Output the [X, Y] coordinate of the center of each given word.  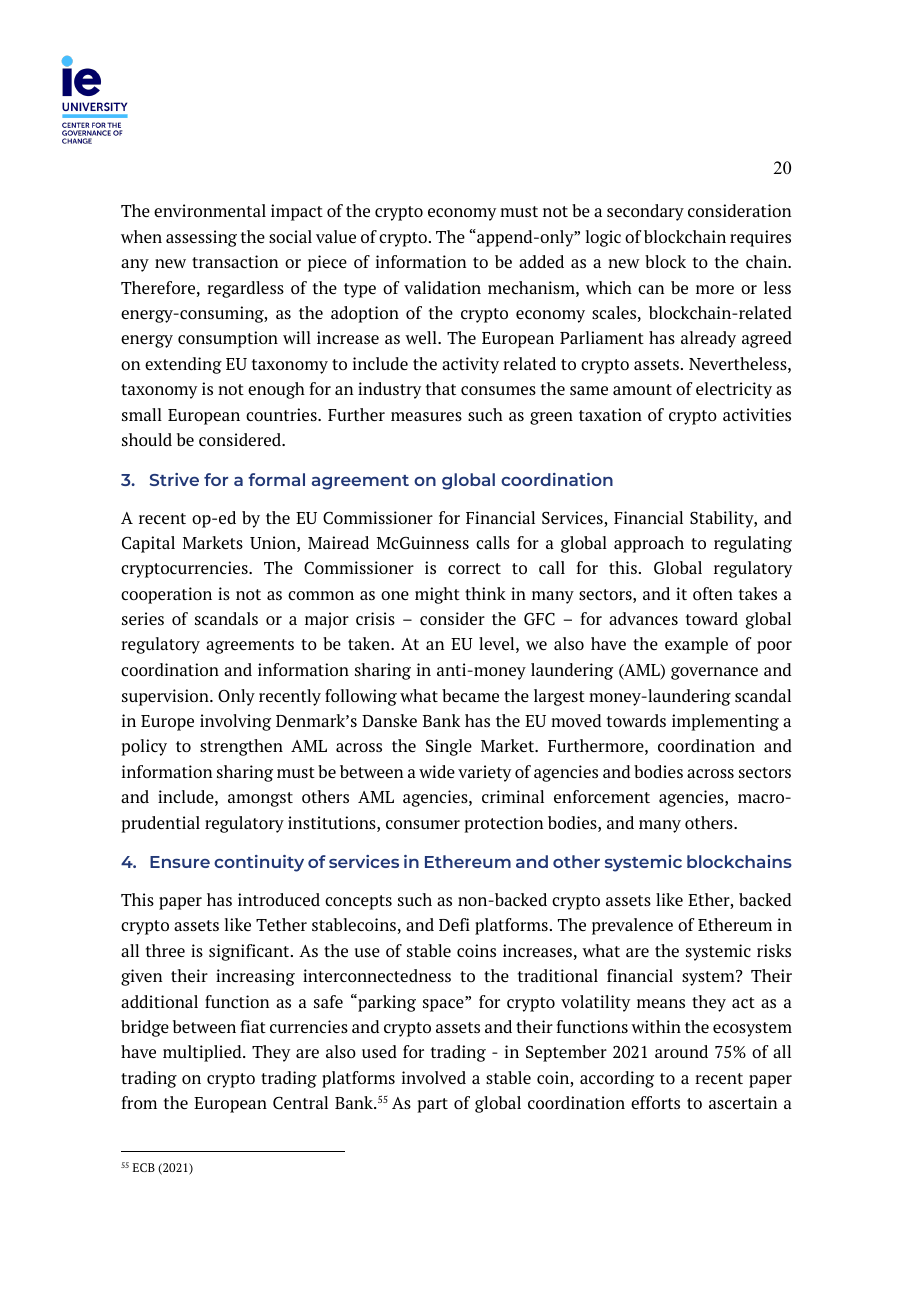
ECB [144, 1167]
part [432, 1105]
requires [760, 238]
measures [426, 416]
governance [714, 673]
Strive [174, 479]
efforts [655, 1102]
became [470, 695]
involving [235, 722]
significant [250, 952]
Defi [454, 924]
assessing [201, 238]
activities [757, 414]
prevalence [632, 926]
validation [442, 287]
